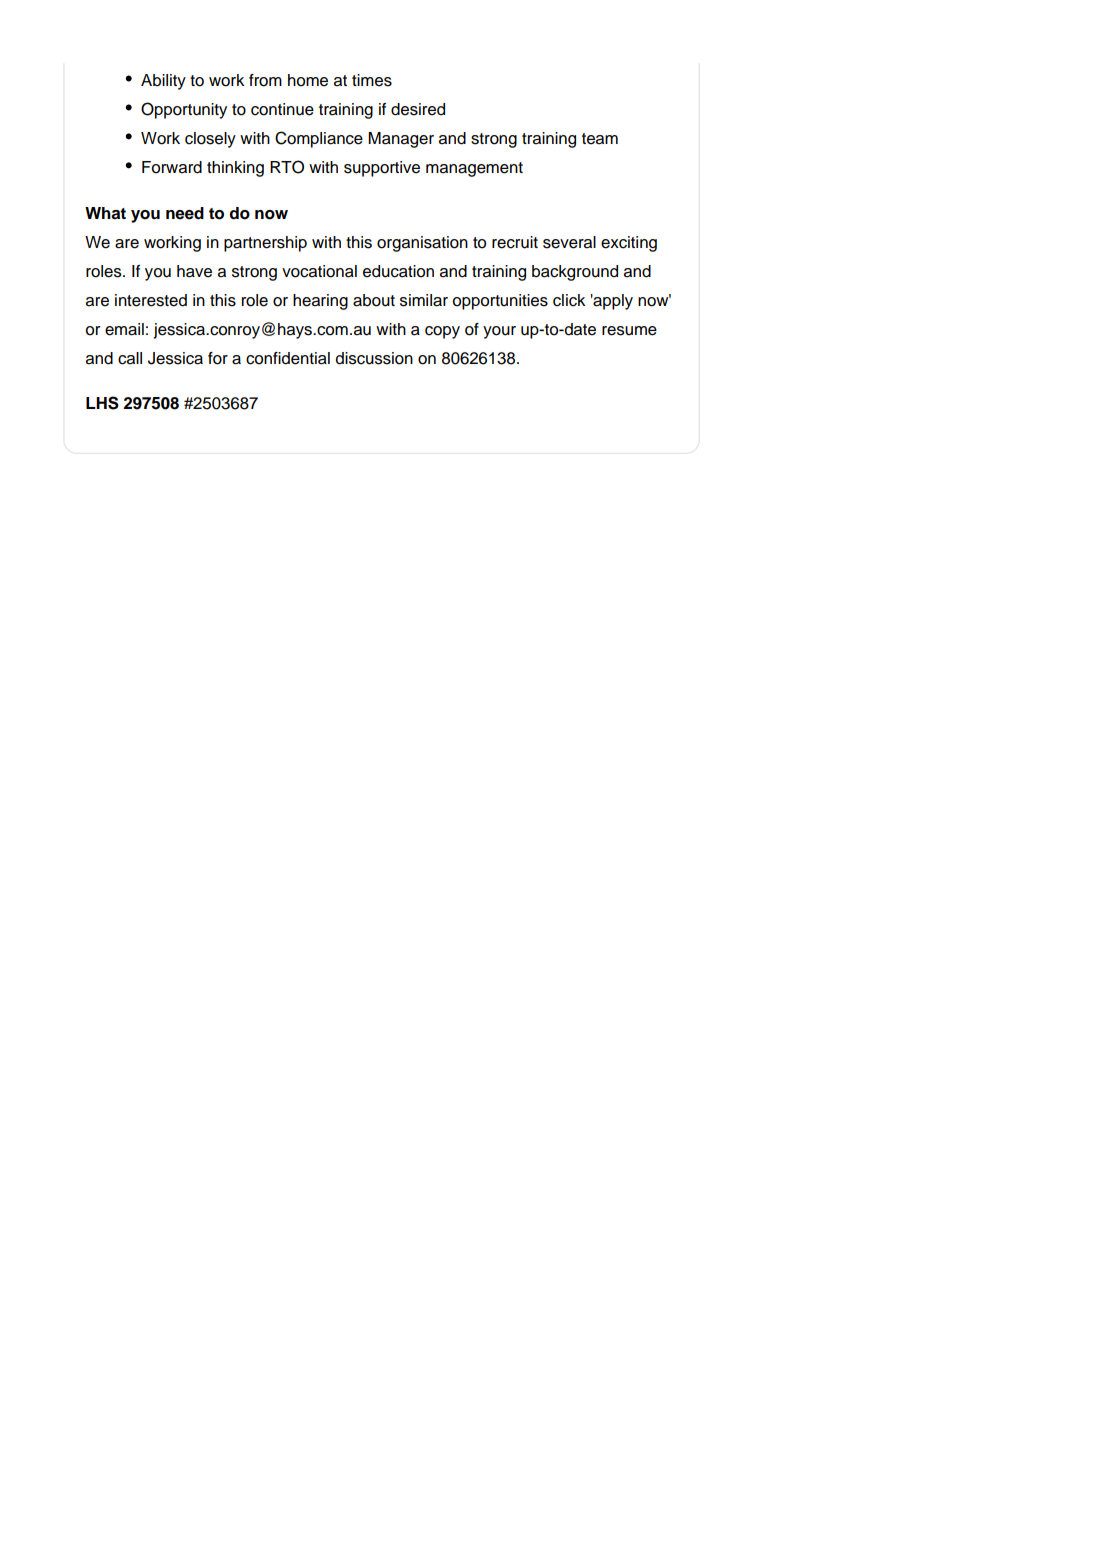  I want to click on discussion, so click(374, 358).
